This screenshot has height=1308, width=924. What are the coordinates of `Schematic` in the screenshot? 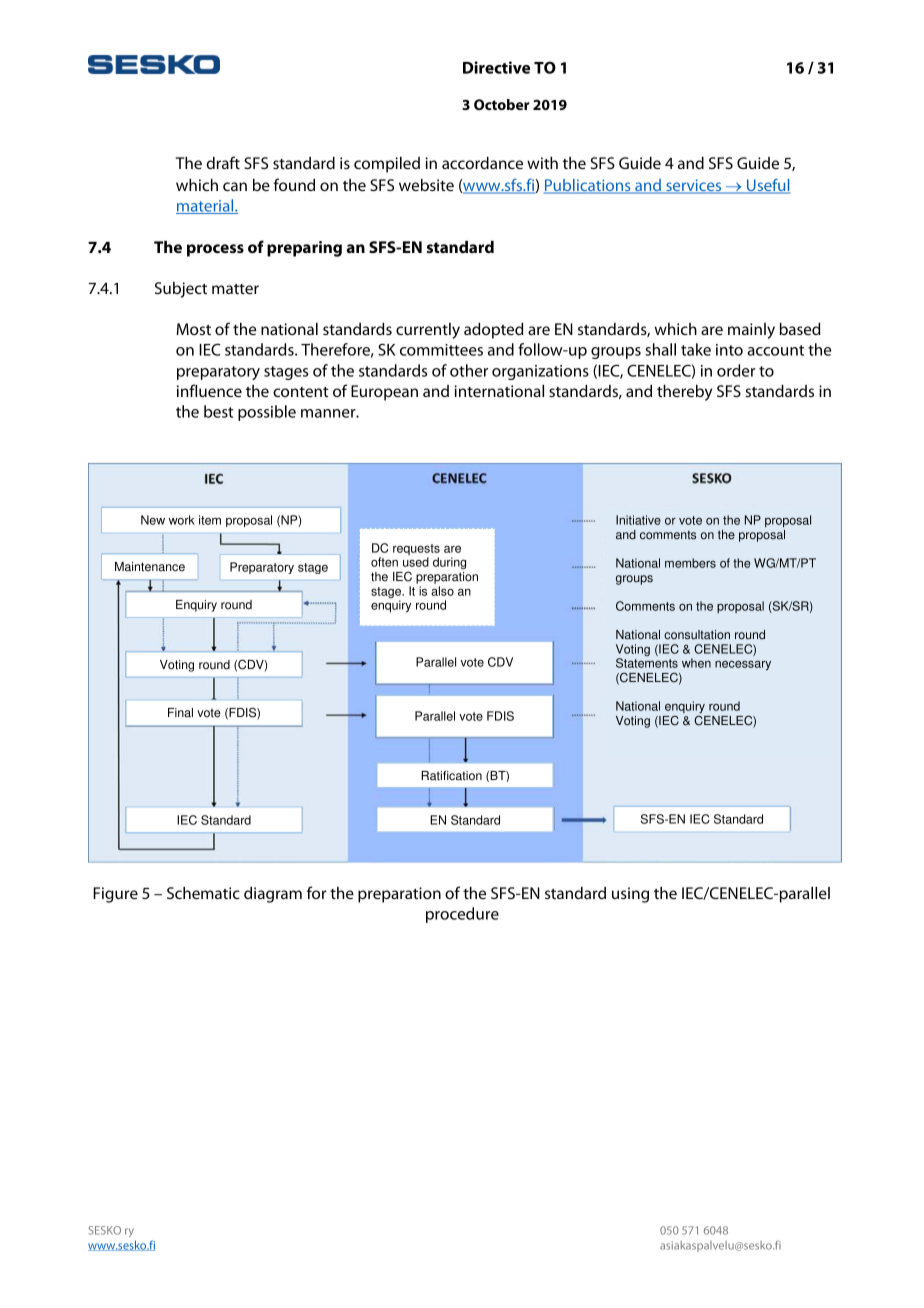 It's located at (203, 893).
